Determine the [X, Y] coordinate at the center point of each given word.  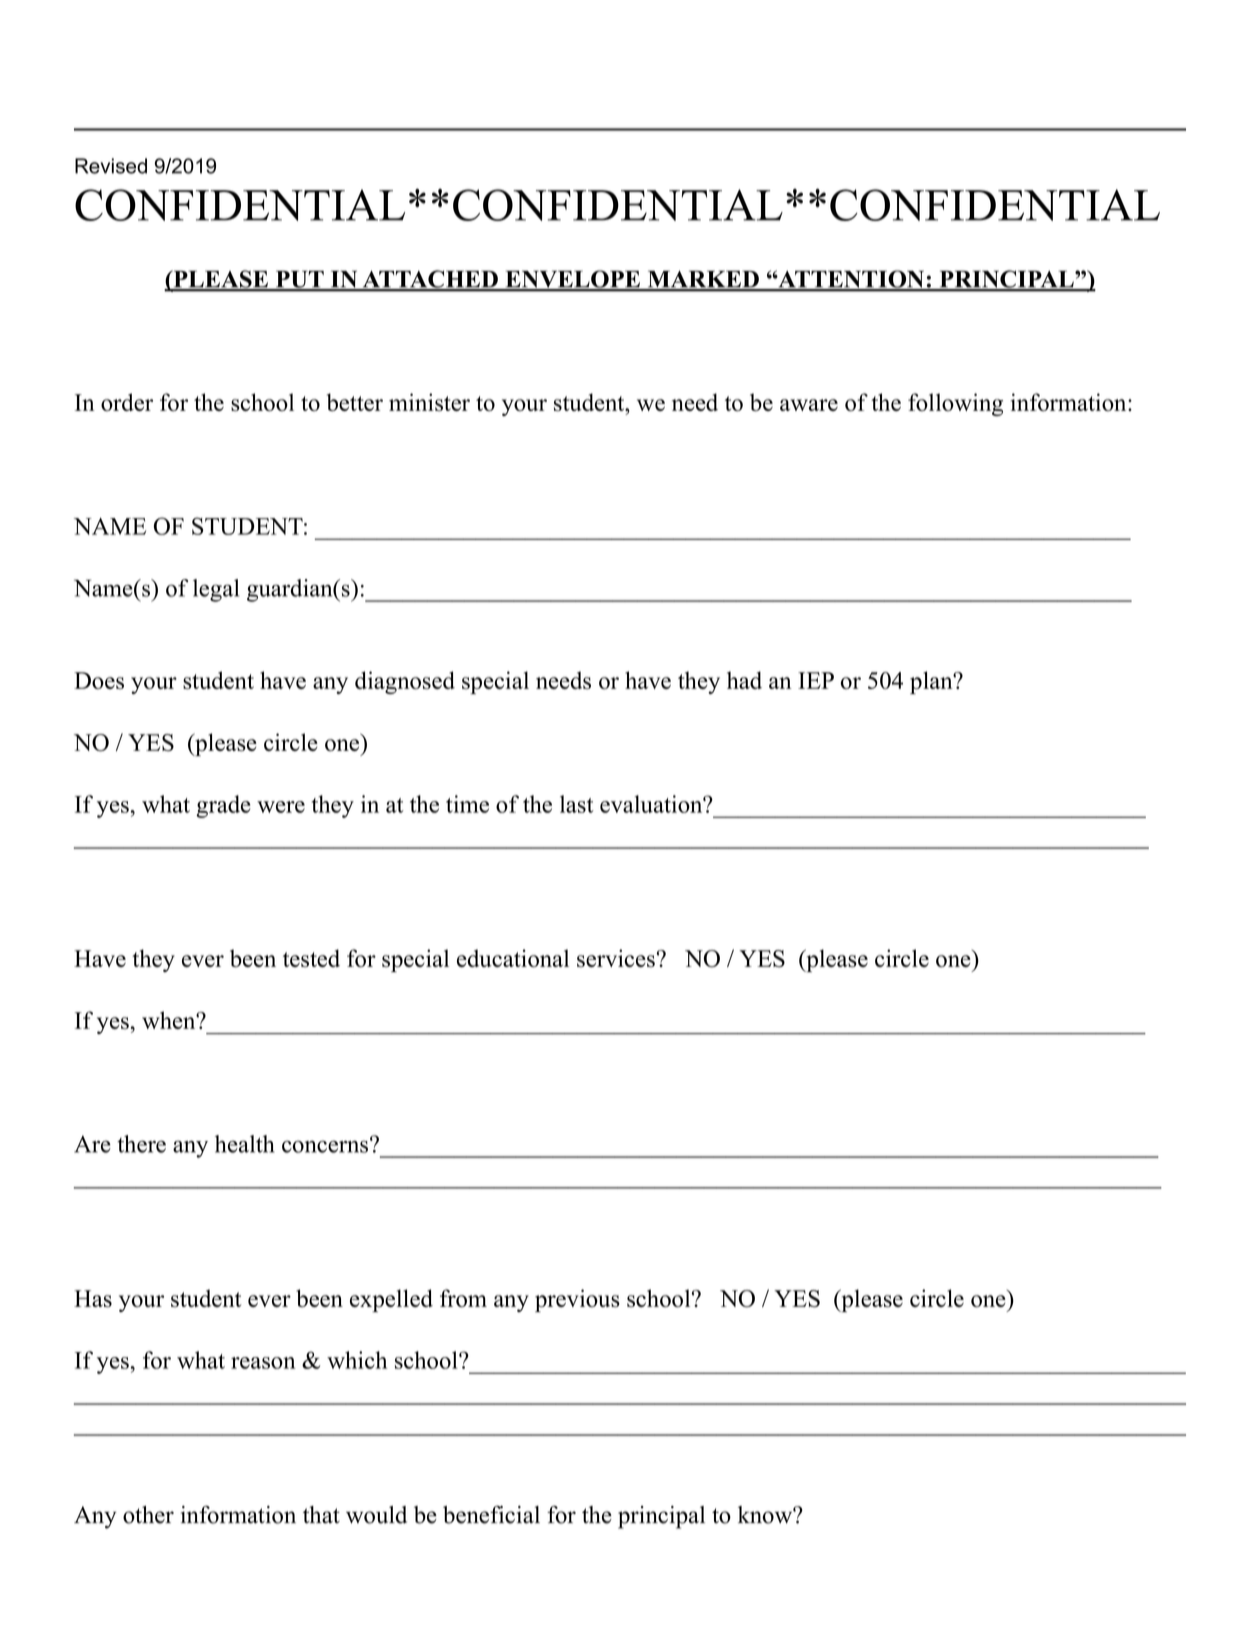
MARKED [703, 280]
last [577, 804]
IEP [816, 680]
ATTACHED [430, 280]
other [148, 1515]
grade [223, 806]
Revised [111, 166]
